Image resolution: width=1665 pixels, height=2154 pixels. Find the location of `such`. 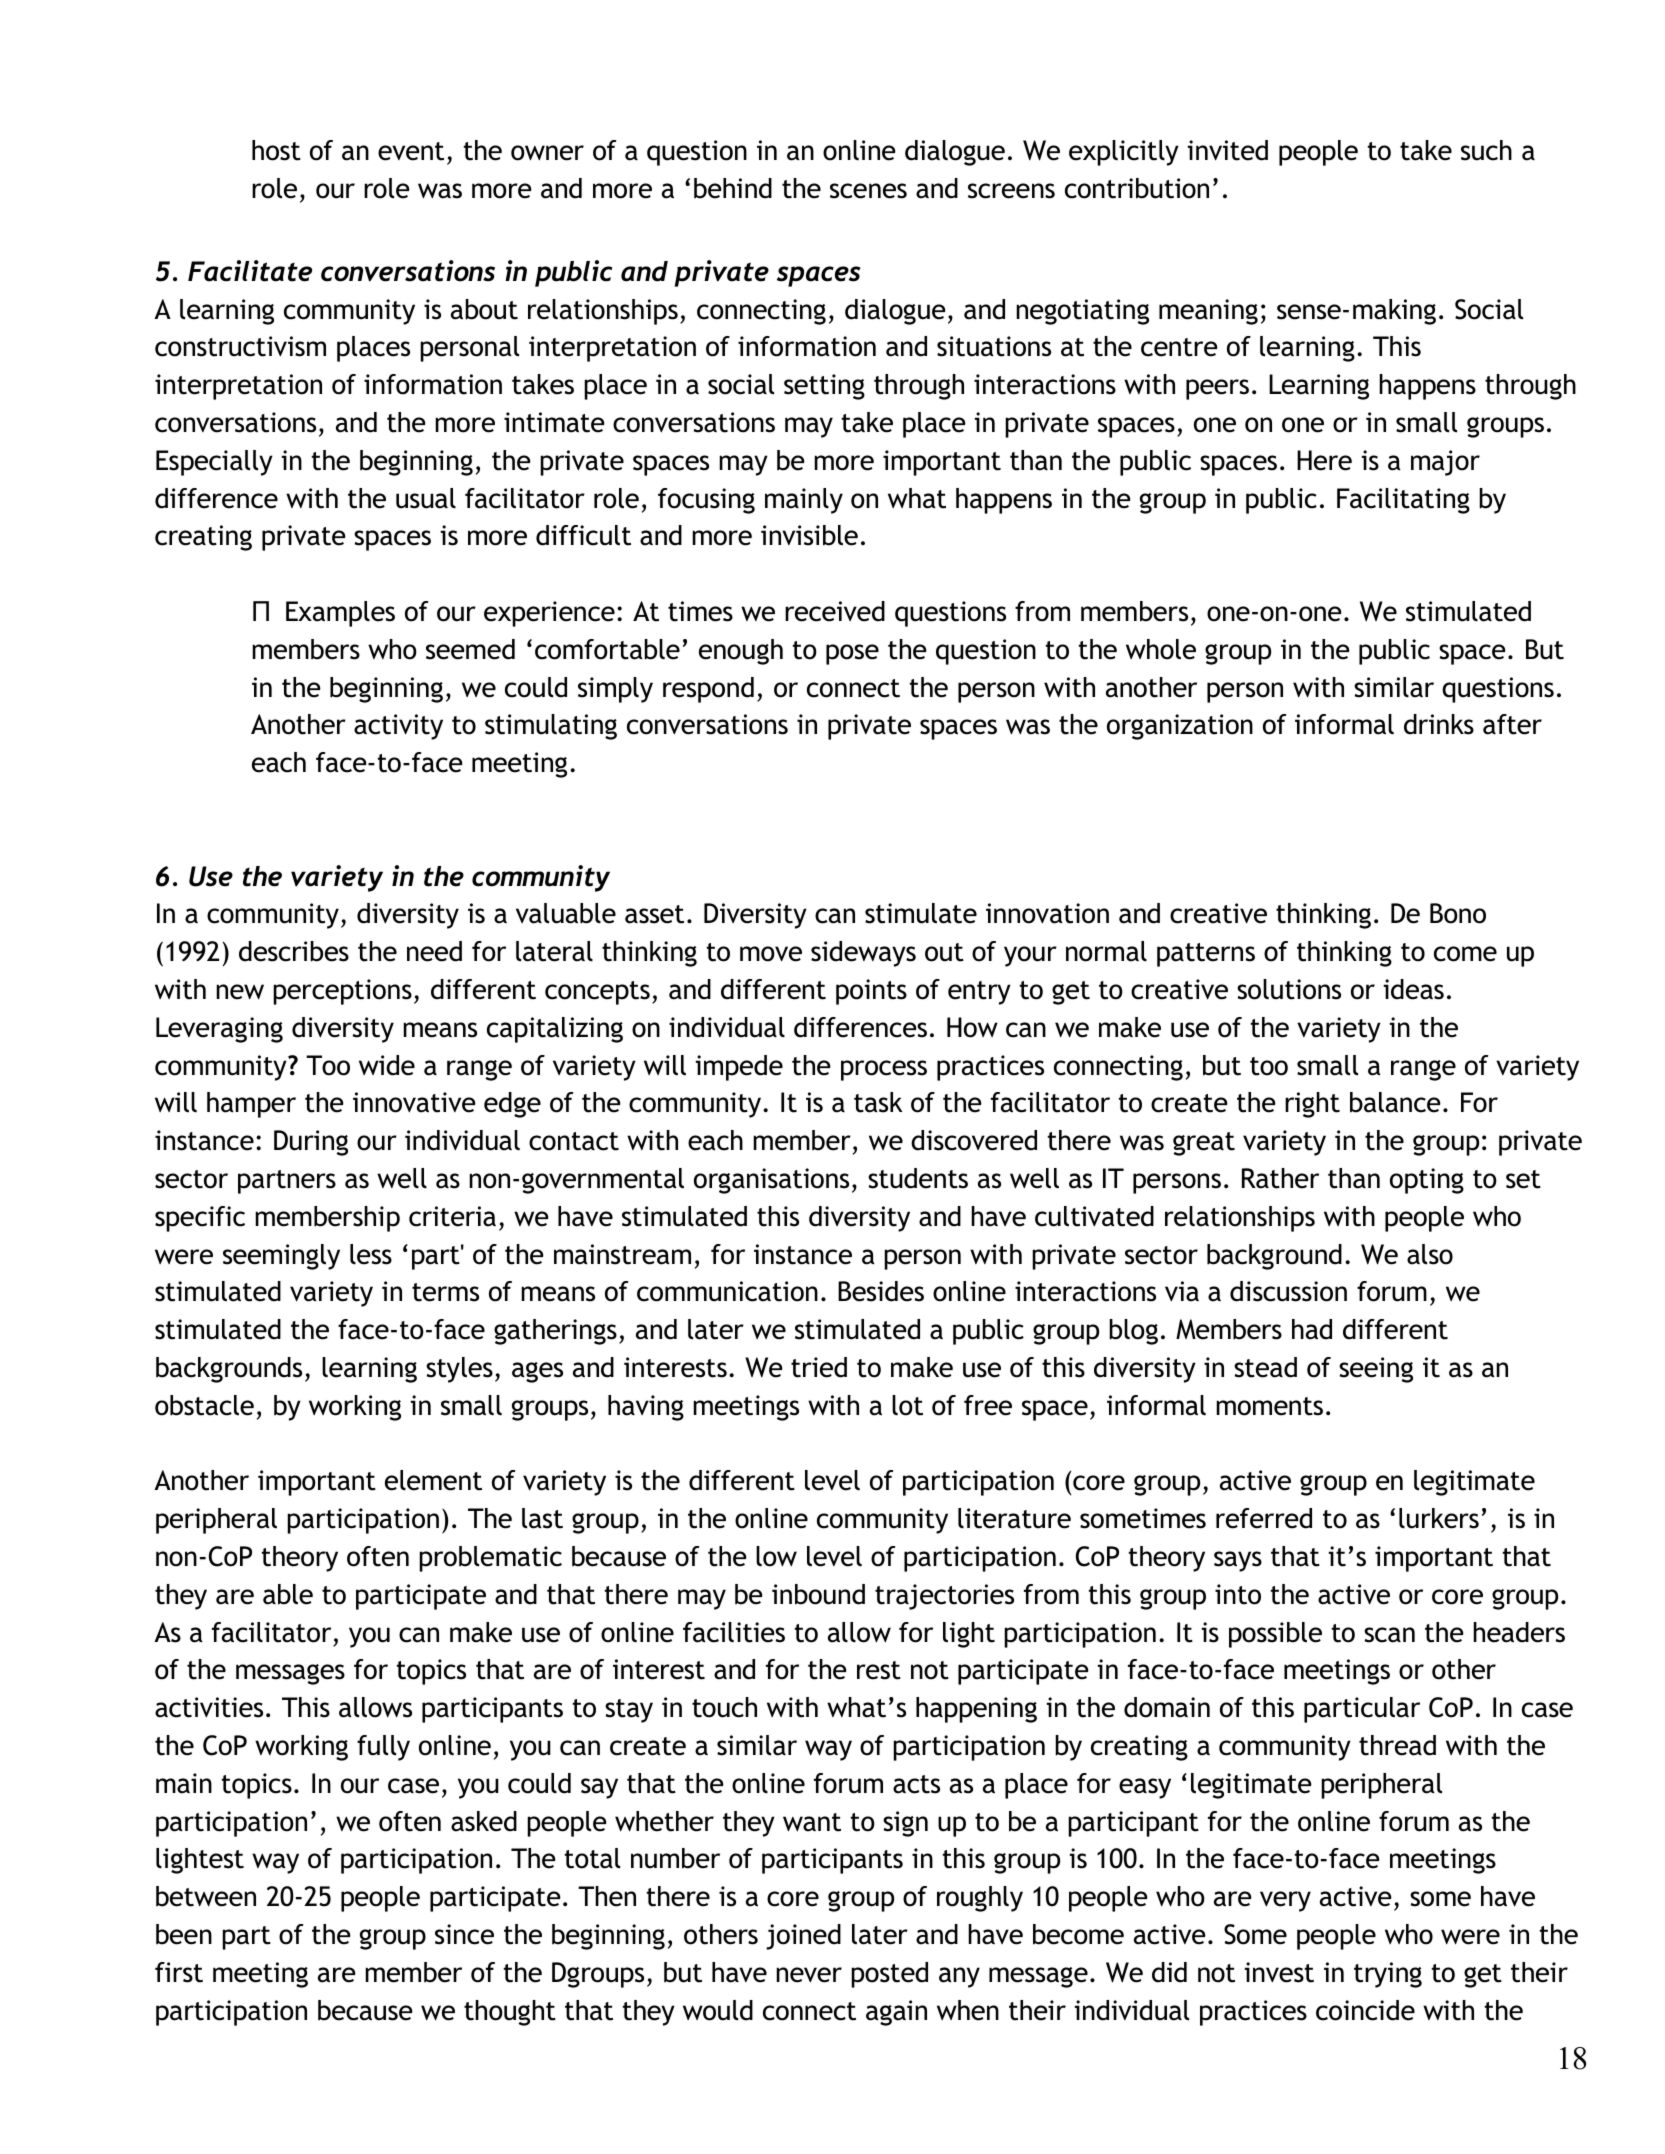

such is located at coordinates (1486, 150).
